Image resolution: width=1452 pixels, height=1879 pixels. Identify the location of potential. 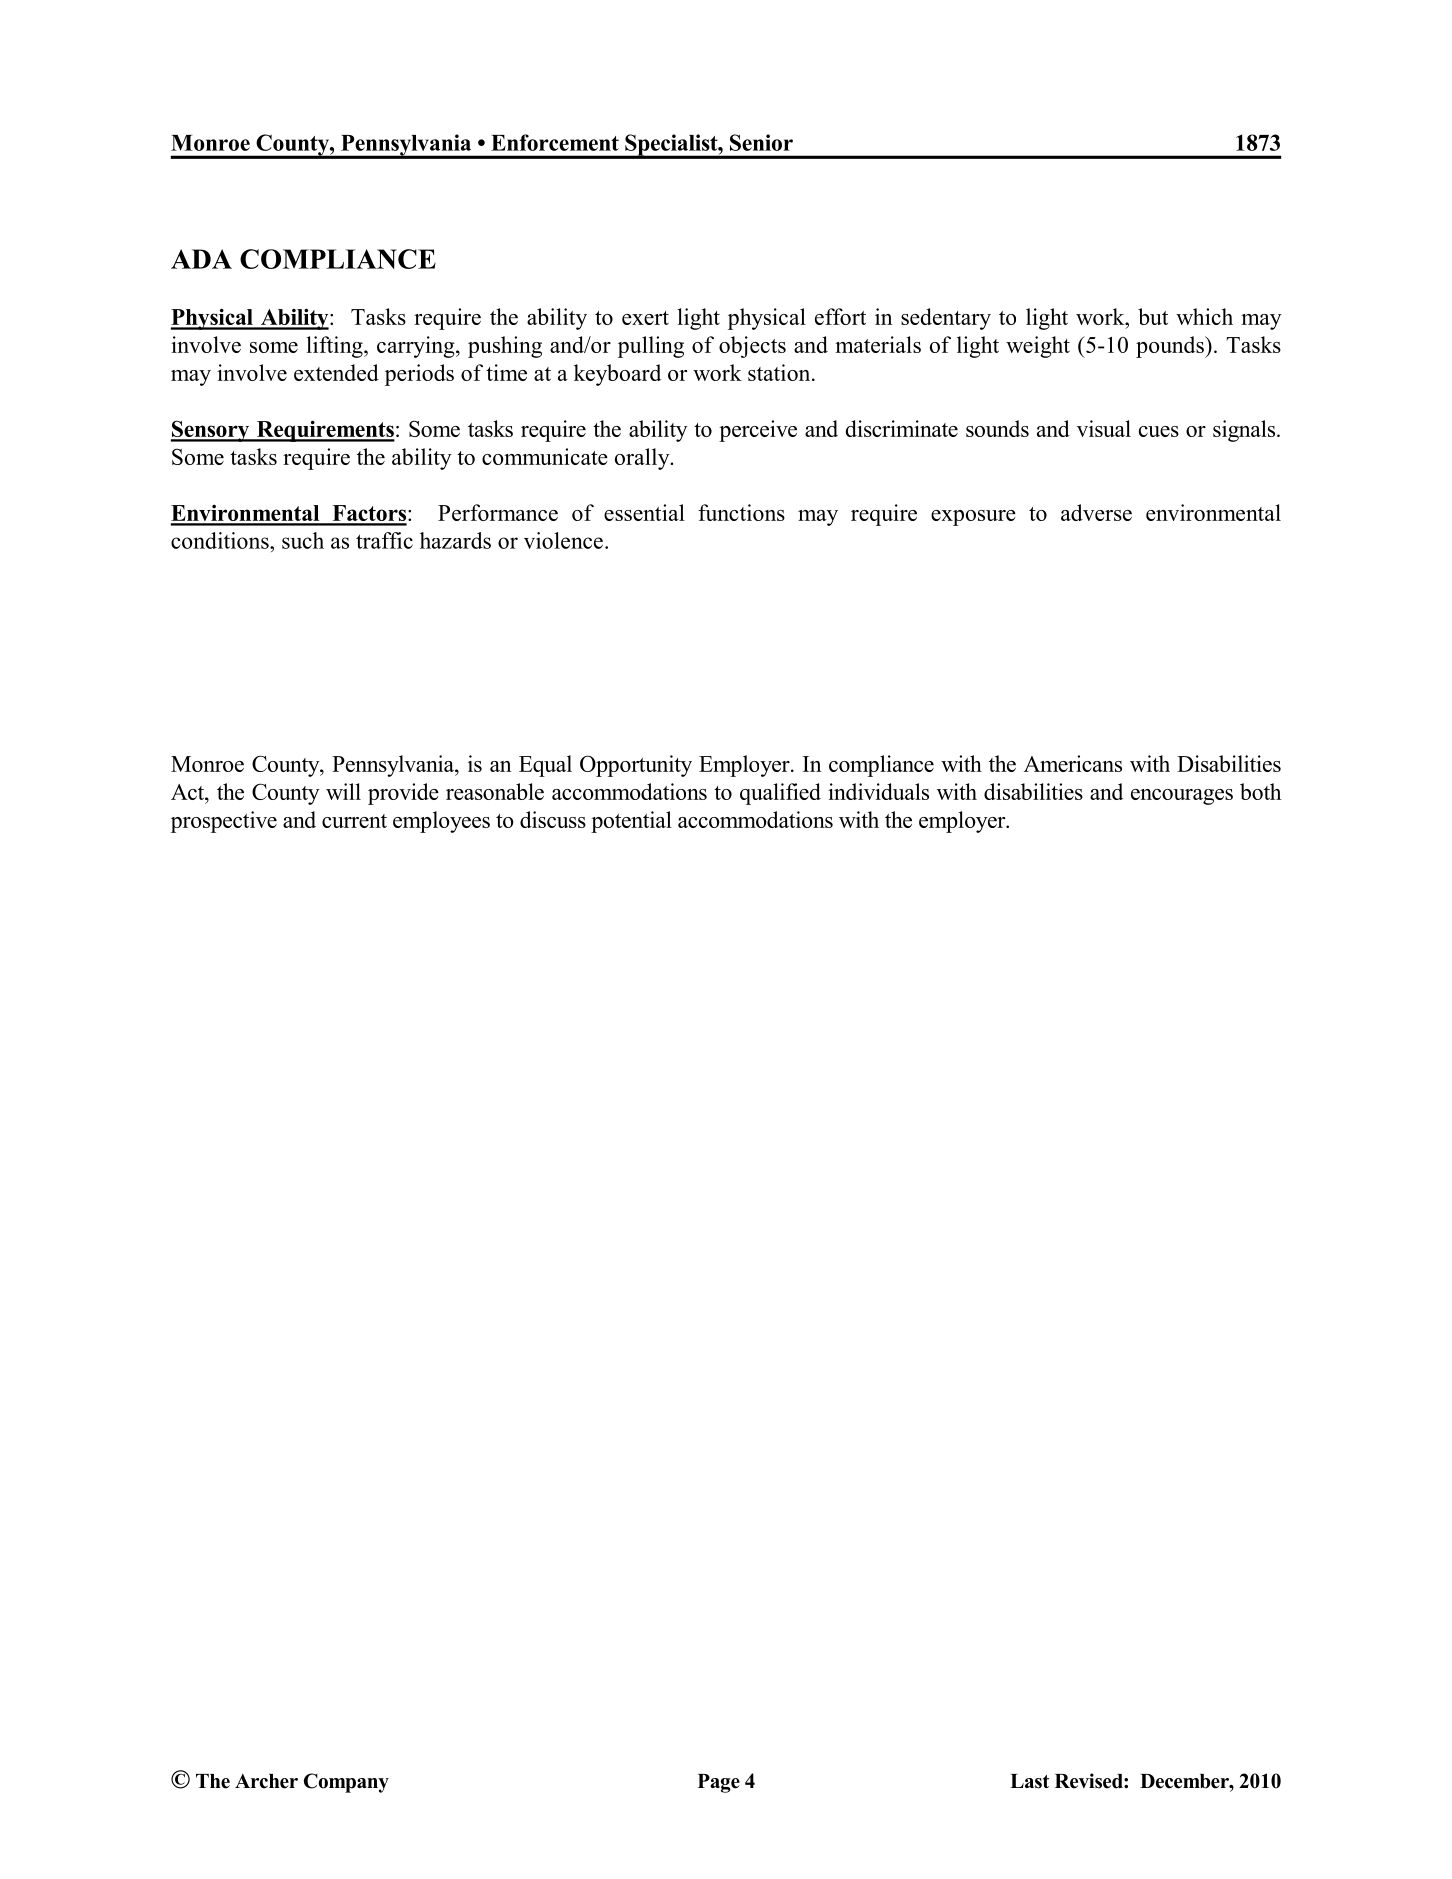
(631, 822).
